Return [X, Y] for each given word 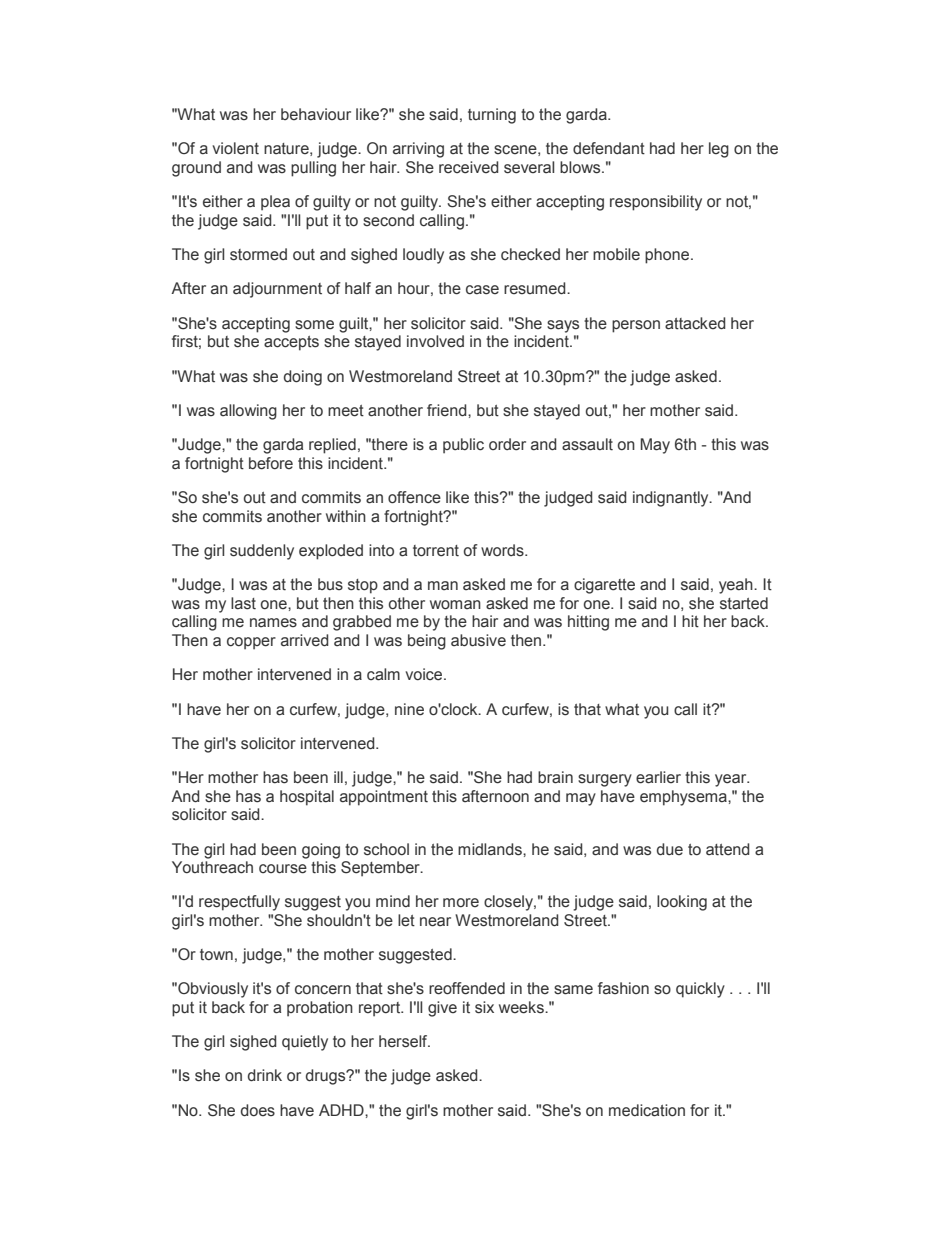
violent [235, 148]
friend [448, 410]
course [283, 869]
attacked [695, 323]
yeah [737, 586]
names [273, 622]
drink [265, 1075]
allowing [248, 412]
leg [719, 150]
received [469, 167]
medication [647, 1110]
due [670, 849]
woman [455, 605]
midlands [491, 849]
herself [404, 1041]
